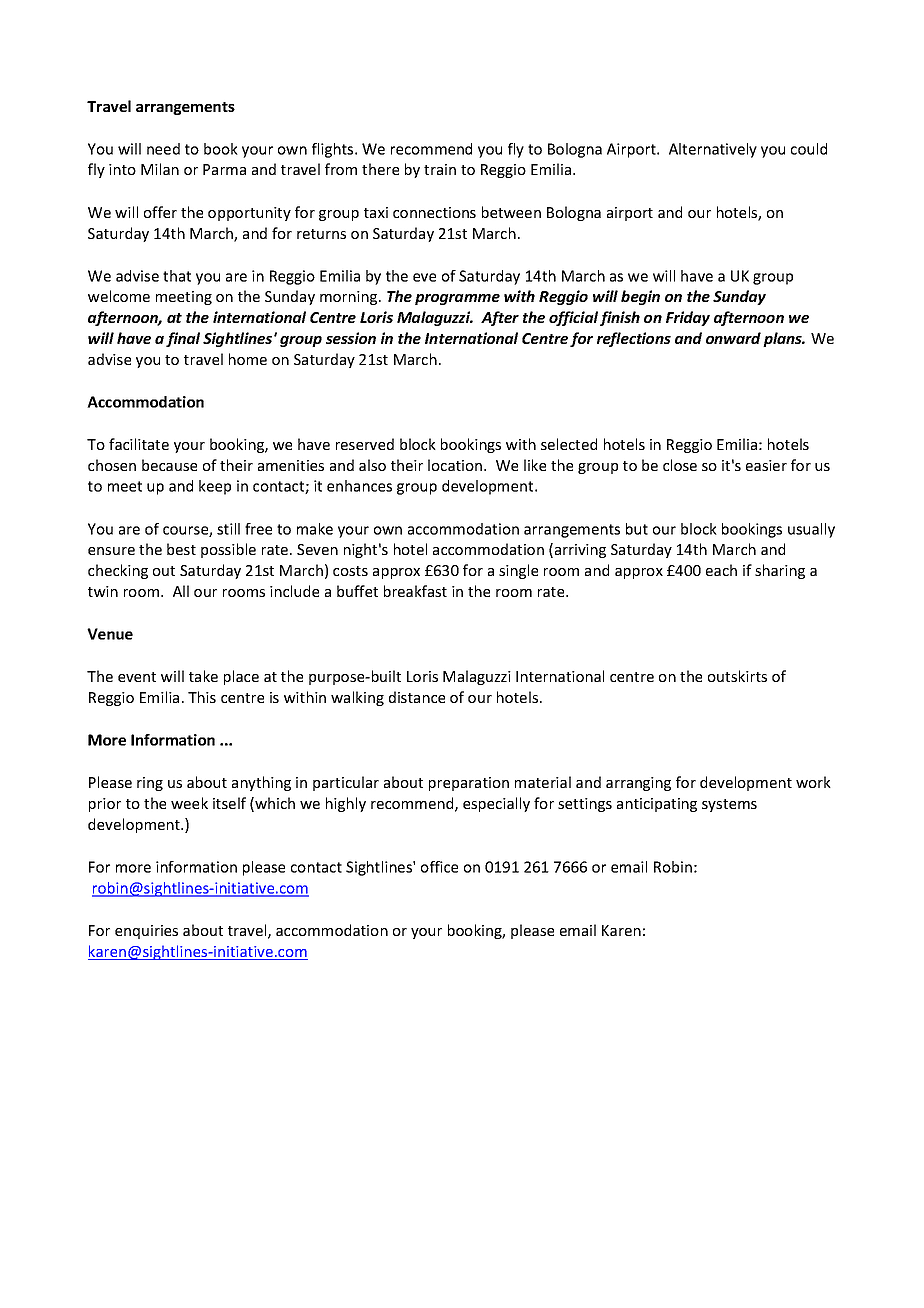  What do you see at coordinates (713, 150) in the screenshot?
I see `Alternatively` at bounding box center [713, 150].
